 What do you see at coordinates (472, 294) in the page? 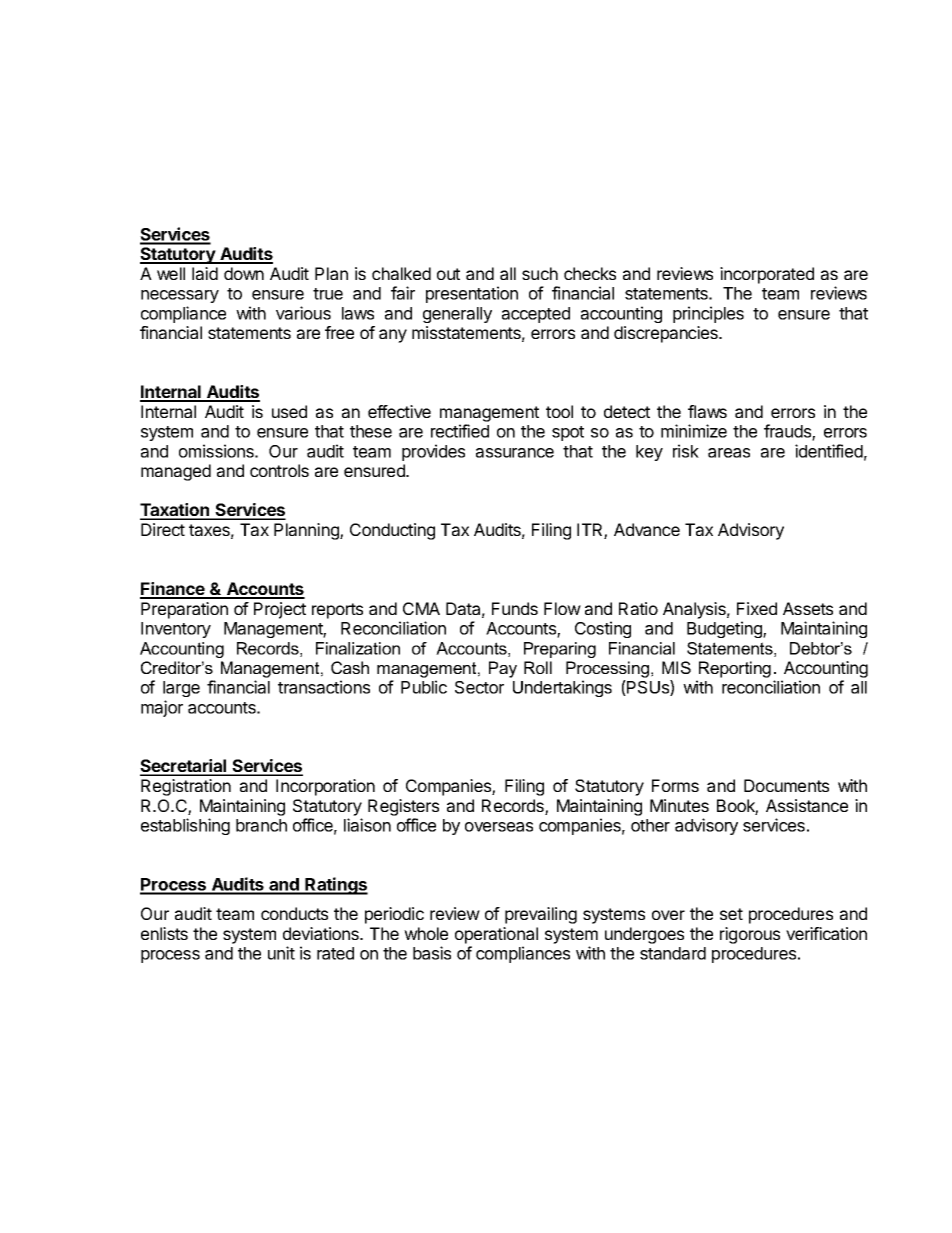
I see `presentation` at bounding box center [472, 294].
